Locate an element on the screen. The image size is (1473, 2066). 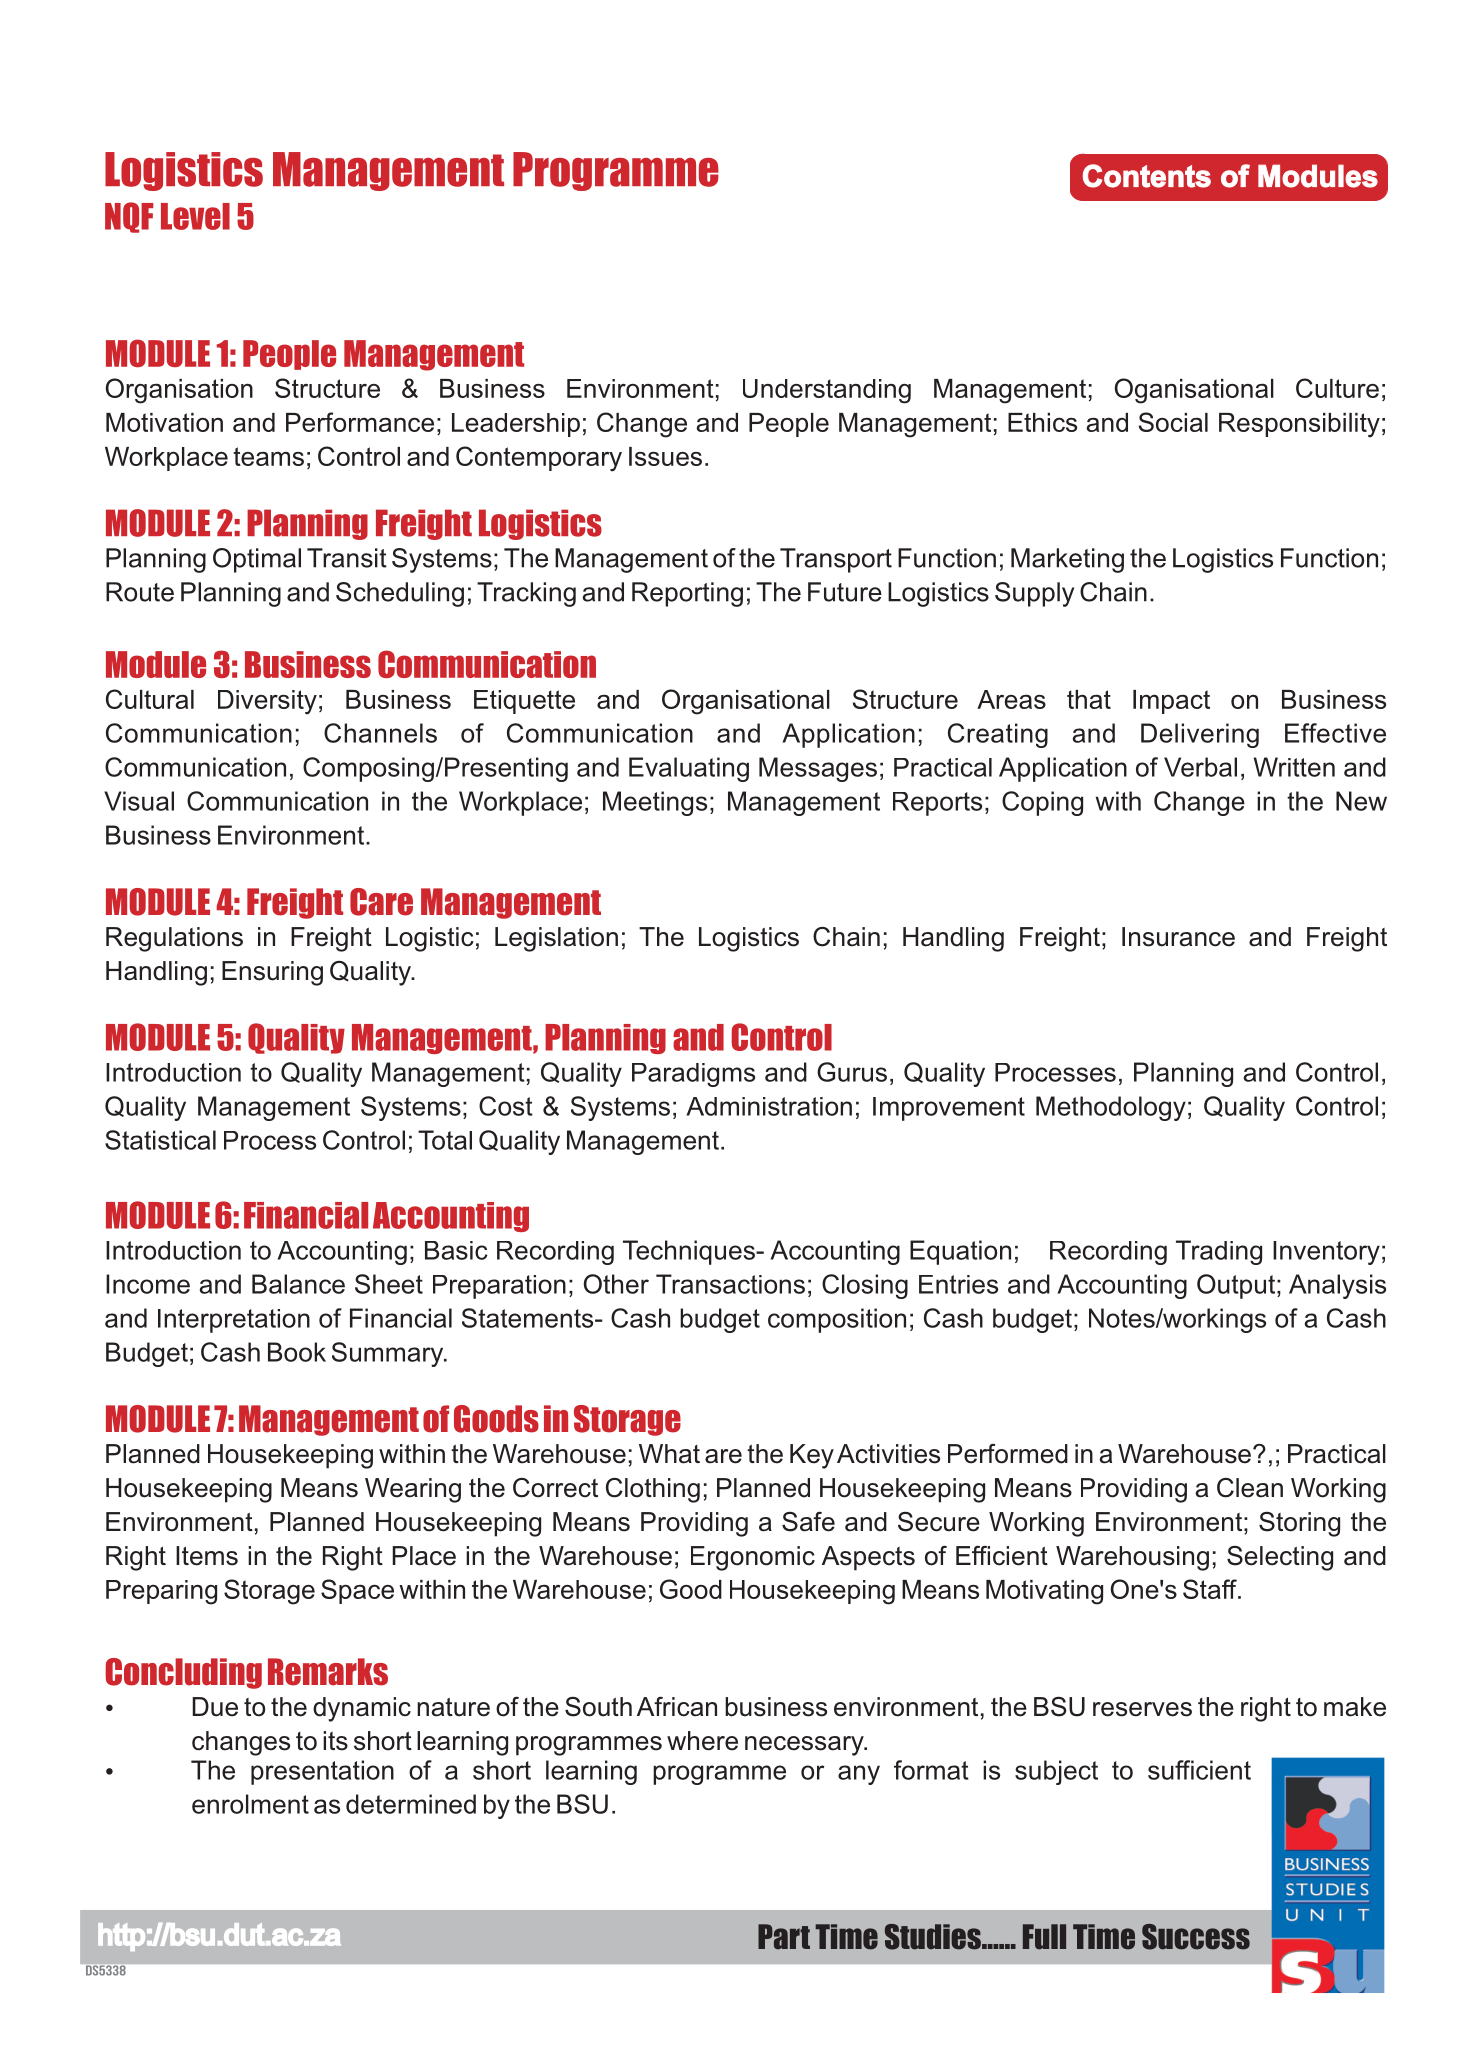
enrolment is located at coordinates (250, 1804).
